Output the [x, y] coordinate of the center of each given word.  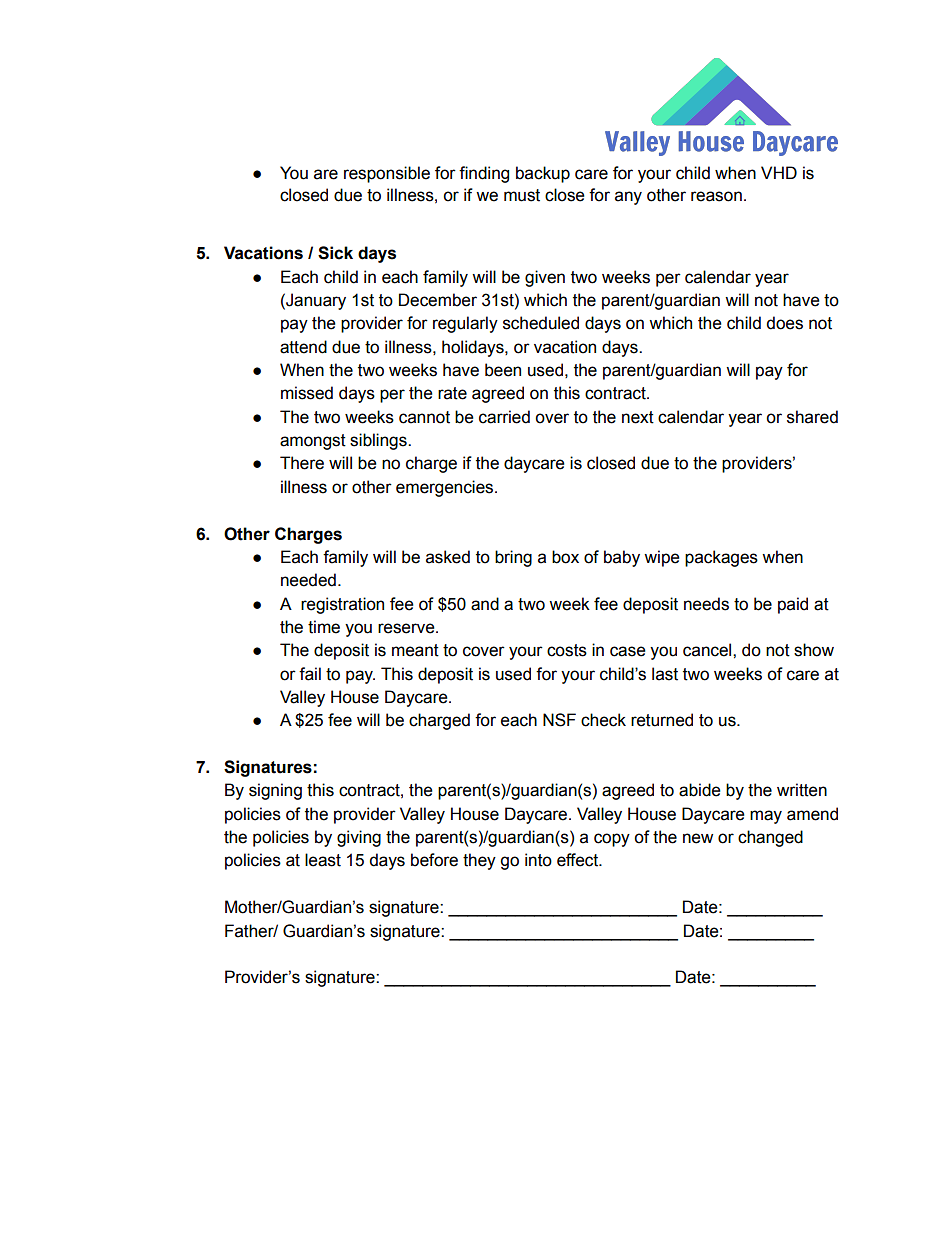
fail [310, 674]
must [522, 195]
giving [359, 838]
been [503, 370]
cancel [708, 650]
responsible [387, 174]
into [538, 860]
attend [303, 347]
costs [567, 650]
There [302, 463]
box [565, 557]
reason [716, 196]
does [784, 323]
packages [721, 558]
